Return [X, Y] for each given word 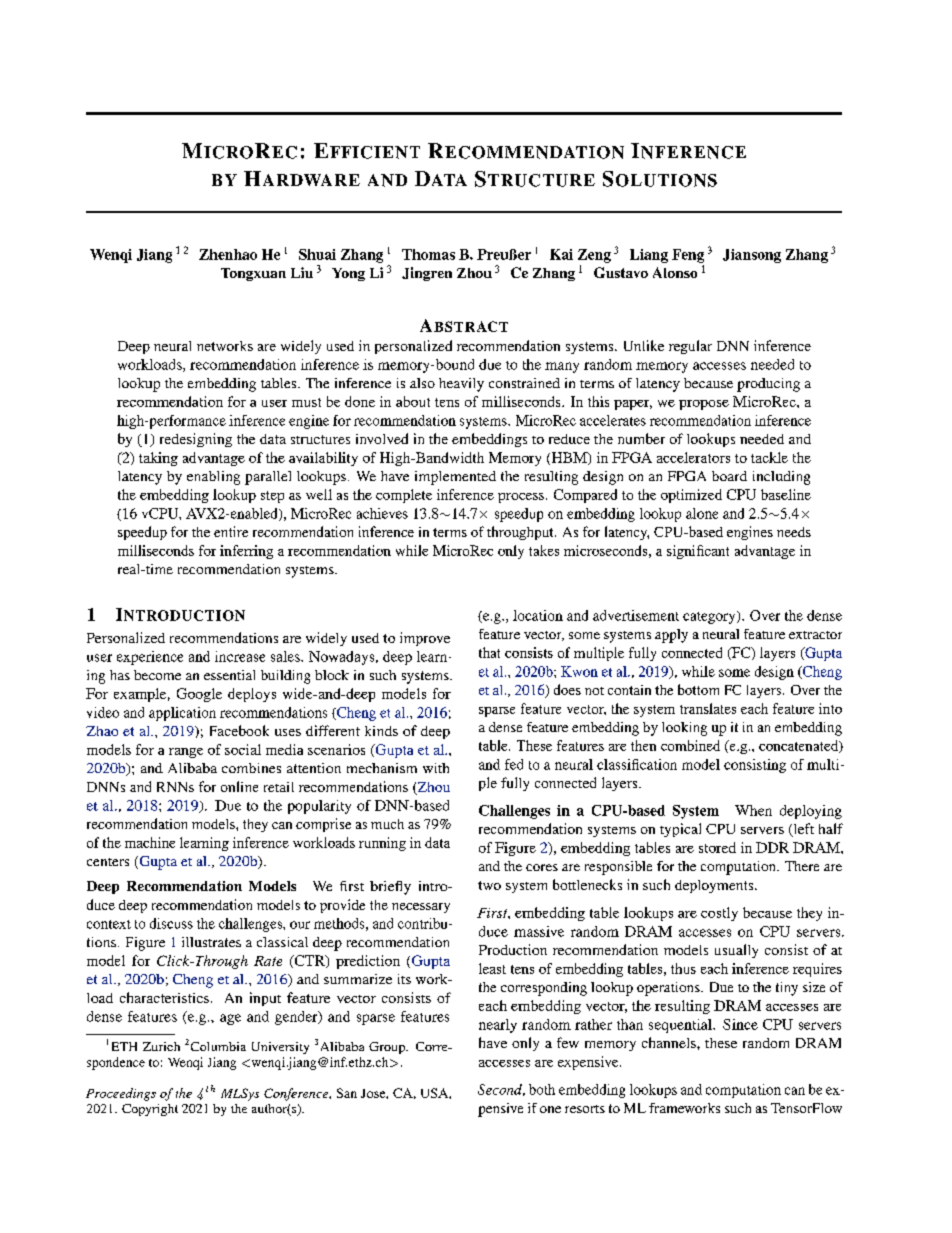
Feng [688, 256]
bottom [698, 689]
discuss [171, 923]
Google [199, 695]
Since [740, 1024]
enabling [213, 478]
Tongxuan [253, 274]
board [729, 476]
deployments [715, 886]
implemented [455, 478]
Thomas [428, 254]
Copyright [150, 1110]
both [542, 1089]
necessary [421, 908]
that [489, 652]
